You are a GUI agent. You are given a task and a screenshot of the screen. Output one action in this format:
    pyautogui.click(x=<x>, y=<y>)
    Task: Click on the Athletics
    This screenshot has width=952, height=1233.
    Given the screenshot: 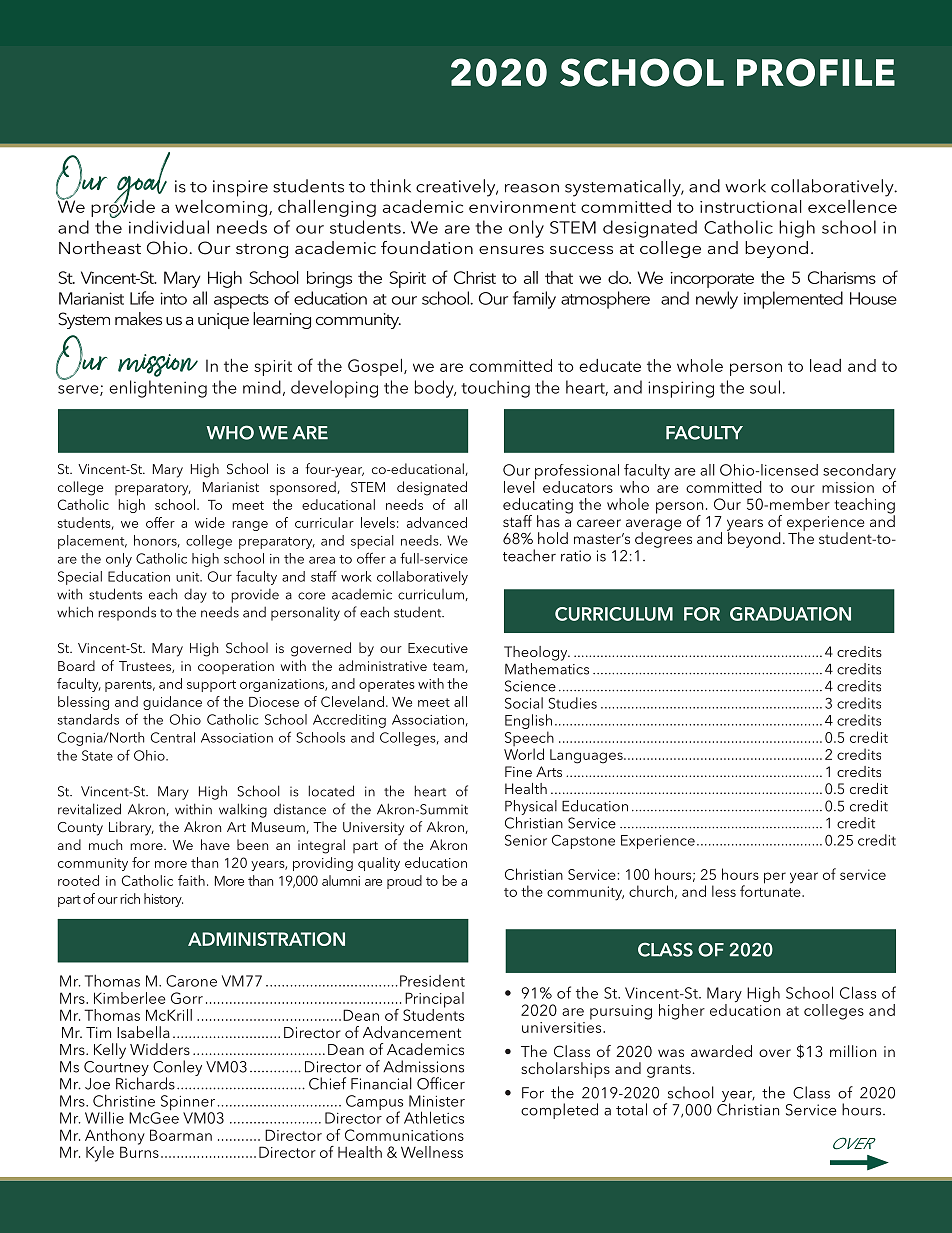 What is the action you would take?
    pyautogui.click(x=434, y=1117)
